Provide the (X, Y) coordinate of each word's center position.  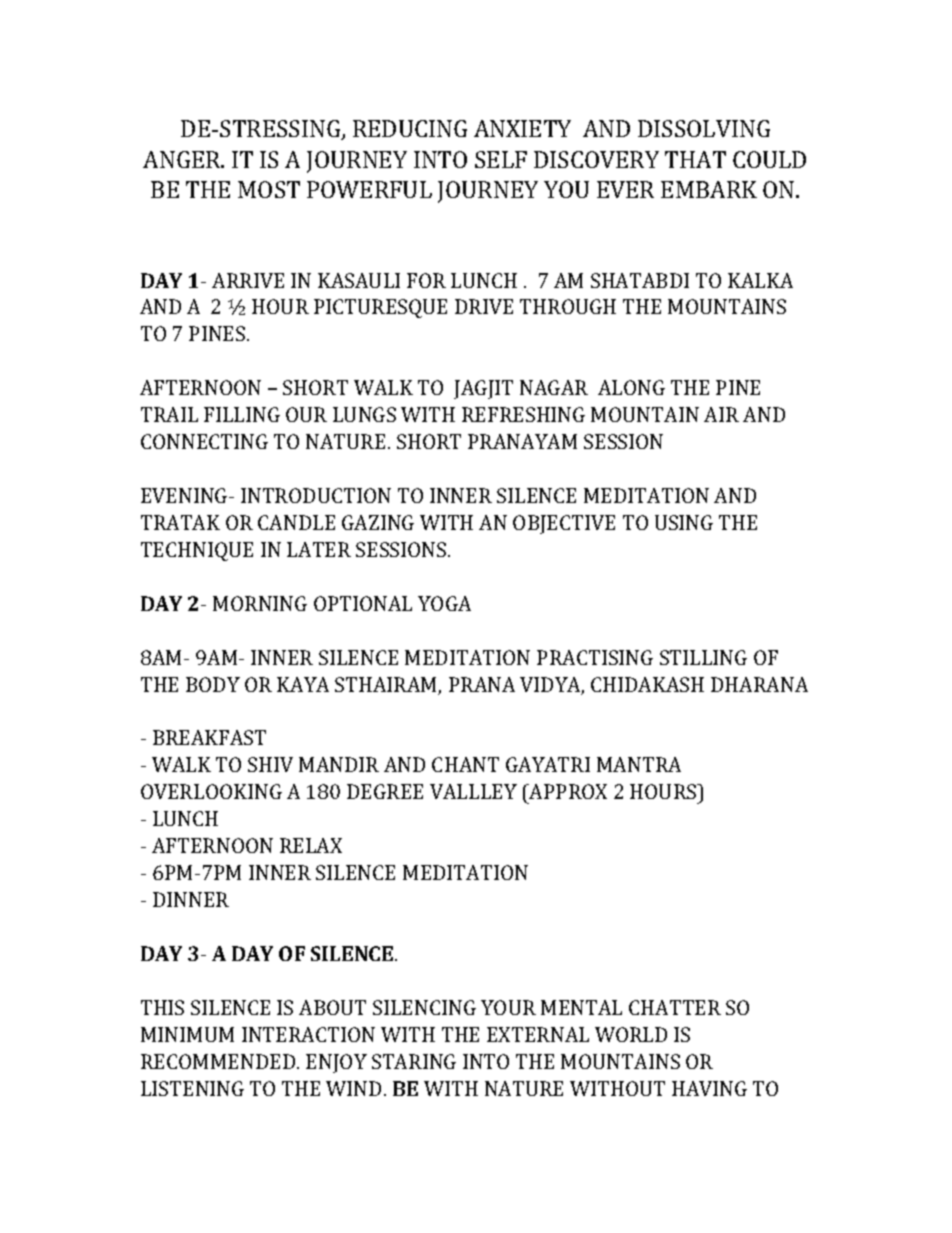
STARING (414, 1061)
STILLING (703, 657)
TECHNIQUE (197, 551)
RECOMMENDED (219, 1061)
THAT (695, 159)
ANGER (183, 159)
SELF (501, 159)
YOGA (444, 603)
